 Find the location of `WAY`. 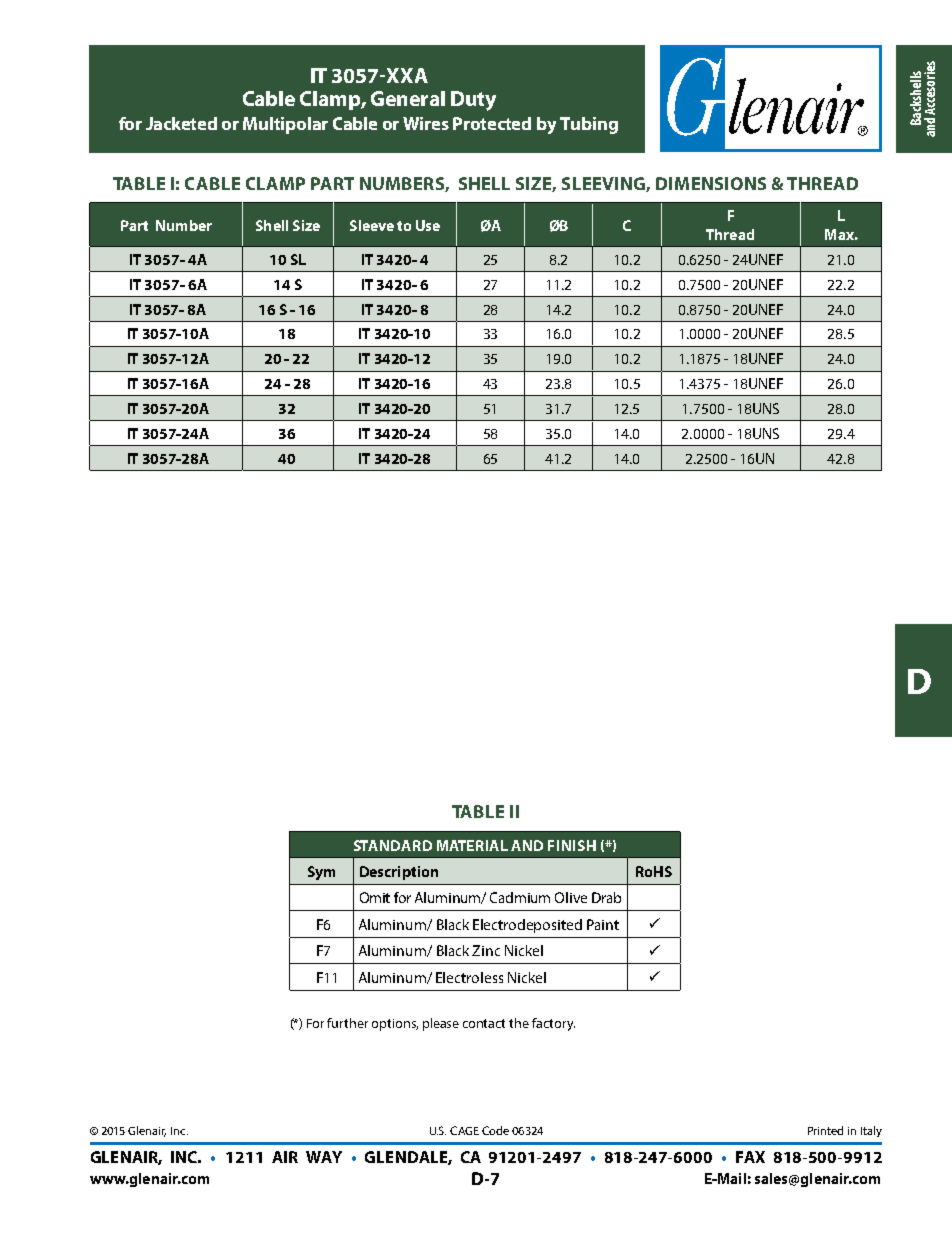

WAY is located at coordinates (324, 1157).
